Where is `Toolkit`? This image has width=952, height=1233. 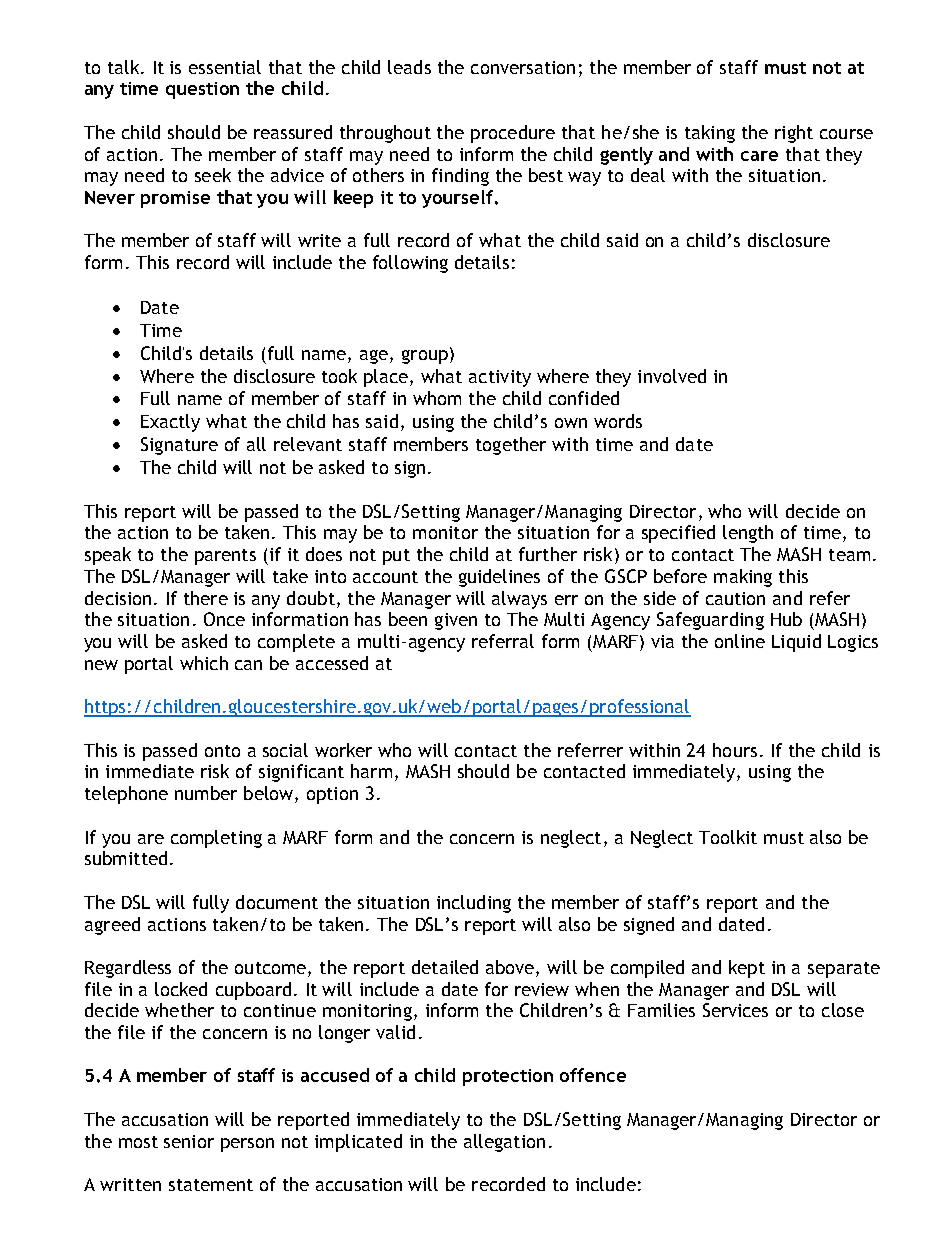 Toolkit is located at coordinates (728, 837).
